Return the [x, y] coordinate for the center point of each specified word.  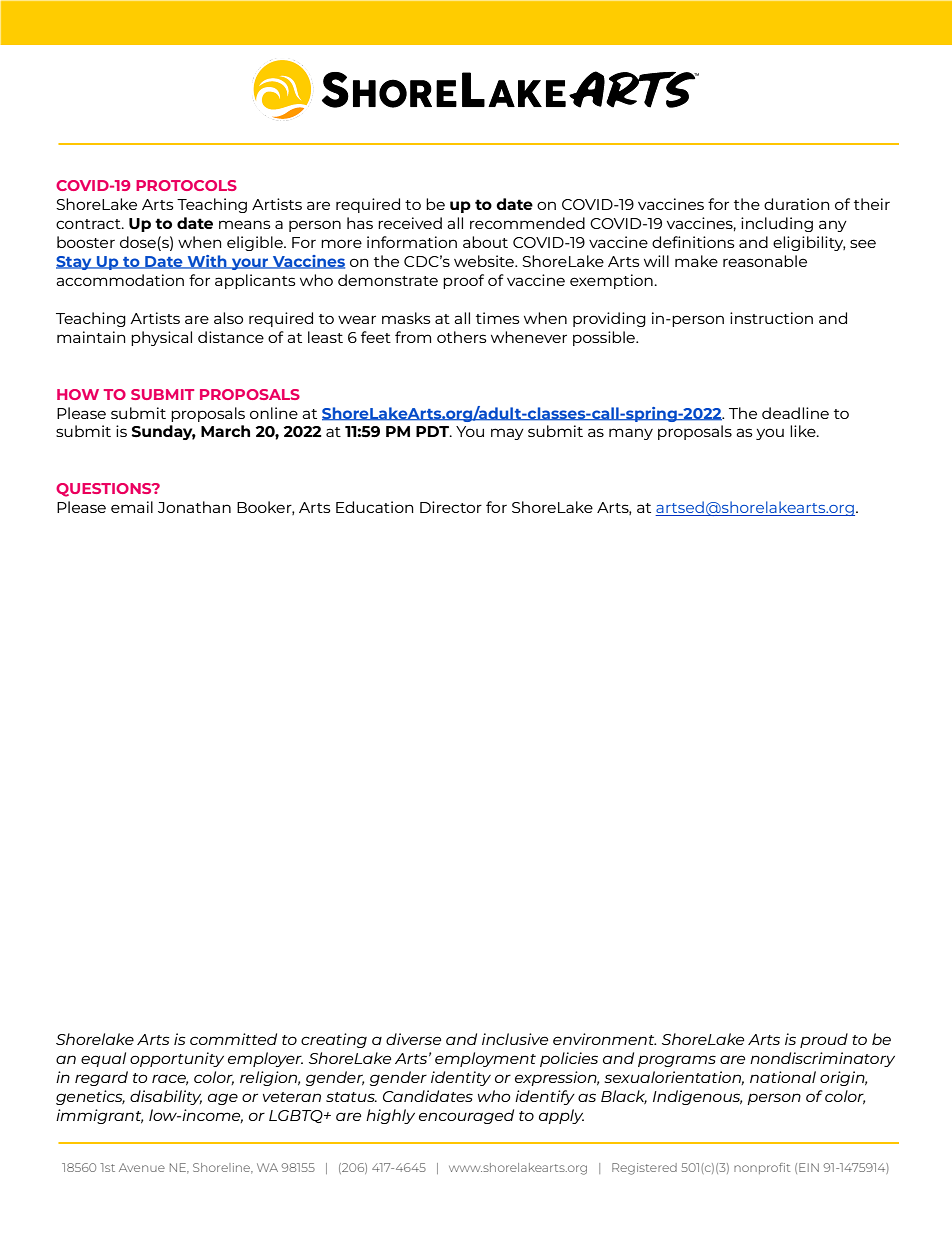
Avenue [142, 1167]
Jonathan [194, 507]
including [777, 224]
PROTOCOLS [186, 185]
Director [451, 507]
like [804, 431]
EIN [809, 1167]
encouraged [466, 1116]
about [485, 242]
